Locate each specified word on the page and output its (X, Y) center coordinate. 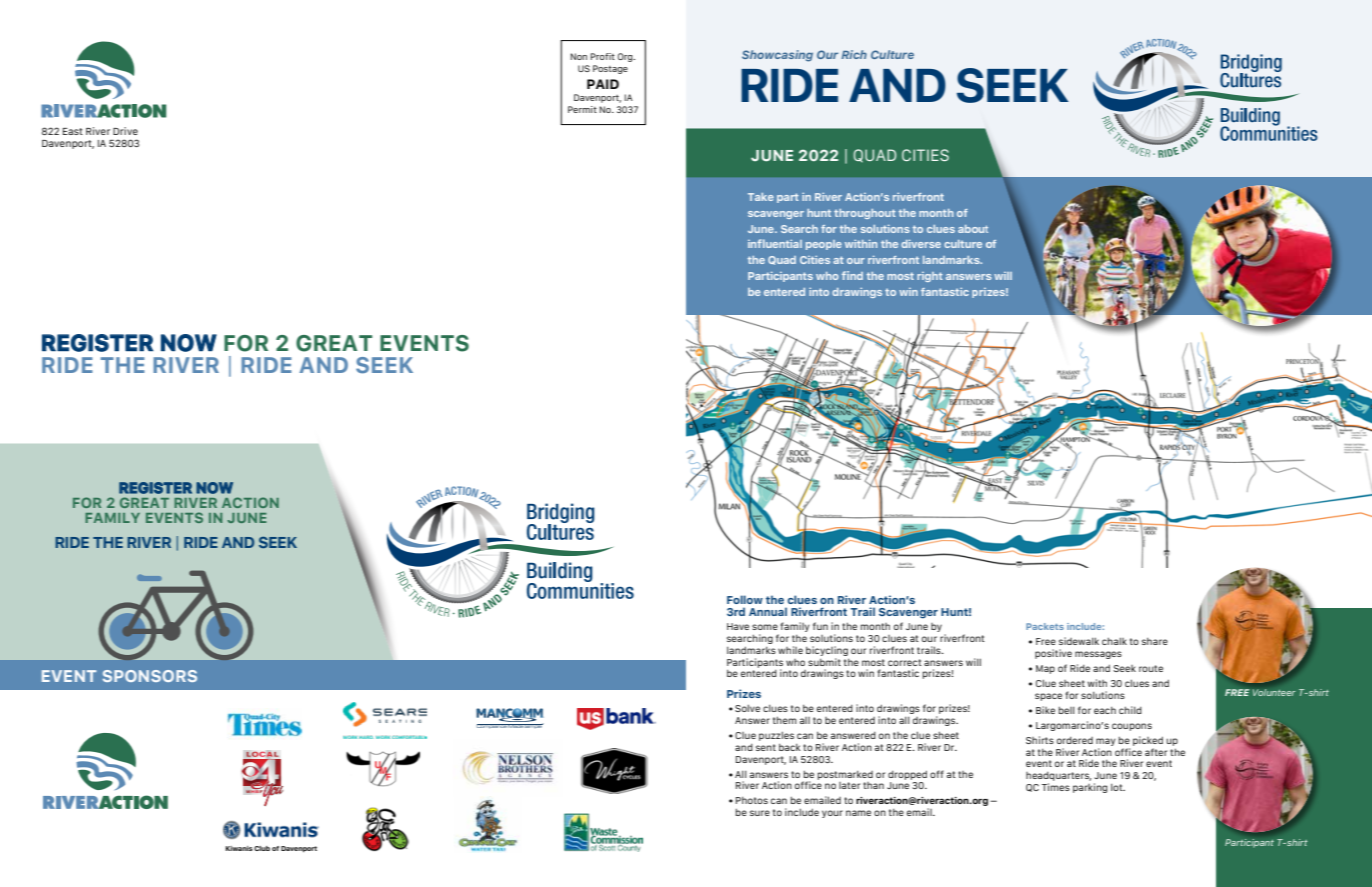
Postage (610, 69)
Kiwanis (239, 848)
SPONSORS (150, 676)
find (852, 275)
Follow (745, 599)
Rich (854, 54)
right (930, 277)
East (73, 131)
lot (1118, 787)
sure (760, 813)
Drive (125, 131)
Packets (1045, 626)
